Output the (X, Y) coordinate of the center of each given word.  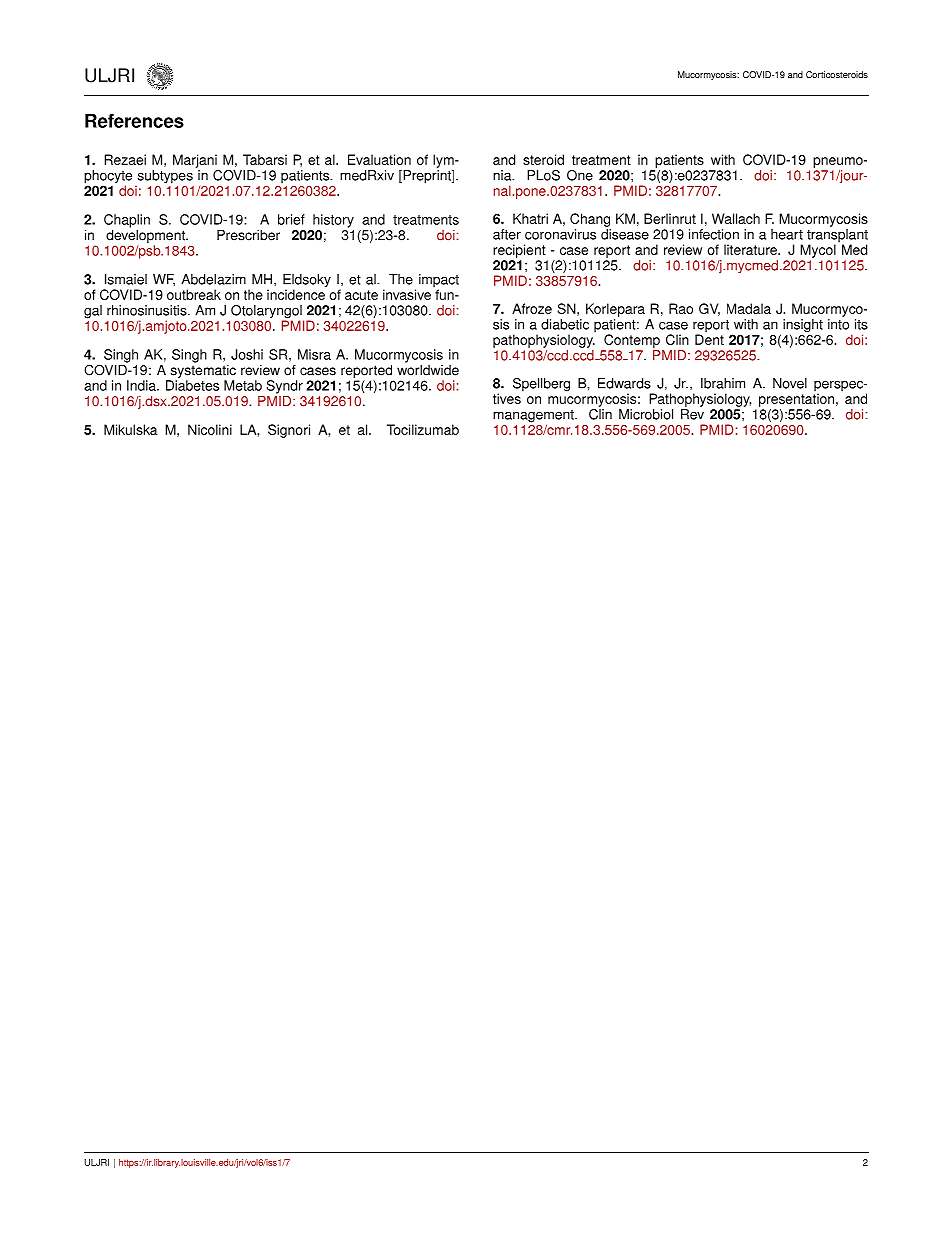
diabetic (565, 324)
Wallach (736, 218)
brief (291, 219)
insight (803, 327)
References (134, 121)
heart (787, 234)
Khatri (530, 218)
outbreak (194, 294)
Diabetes (192, 385)
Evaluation (379, 159)
